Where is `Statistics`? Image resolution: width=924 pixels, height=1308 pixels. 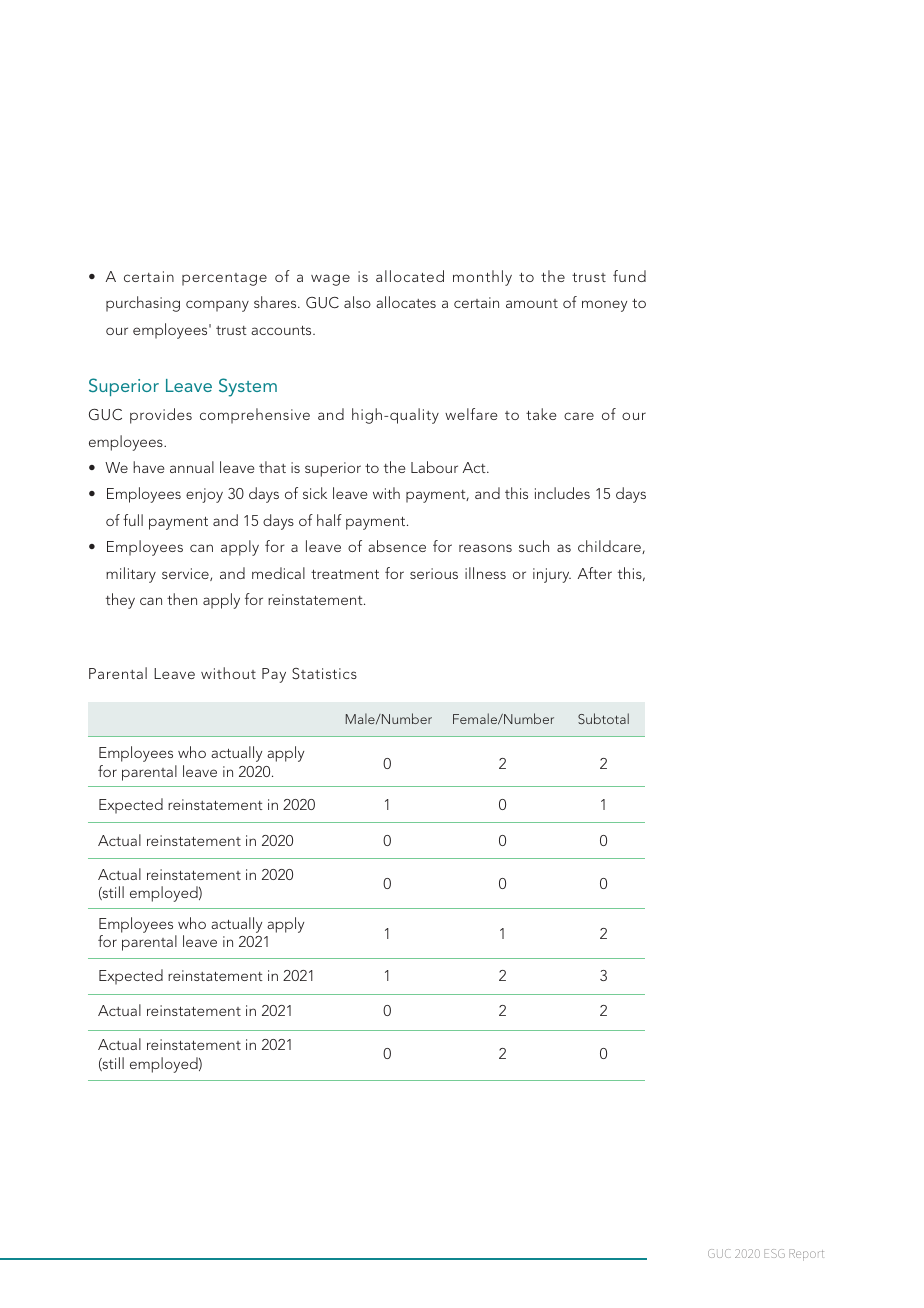 Statistics is located at coordinates (324, 673).
